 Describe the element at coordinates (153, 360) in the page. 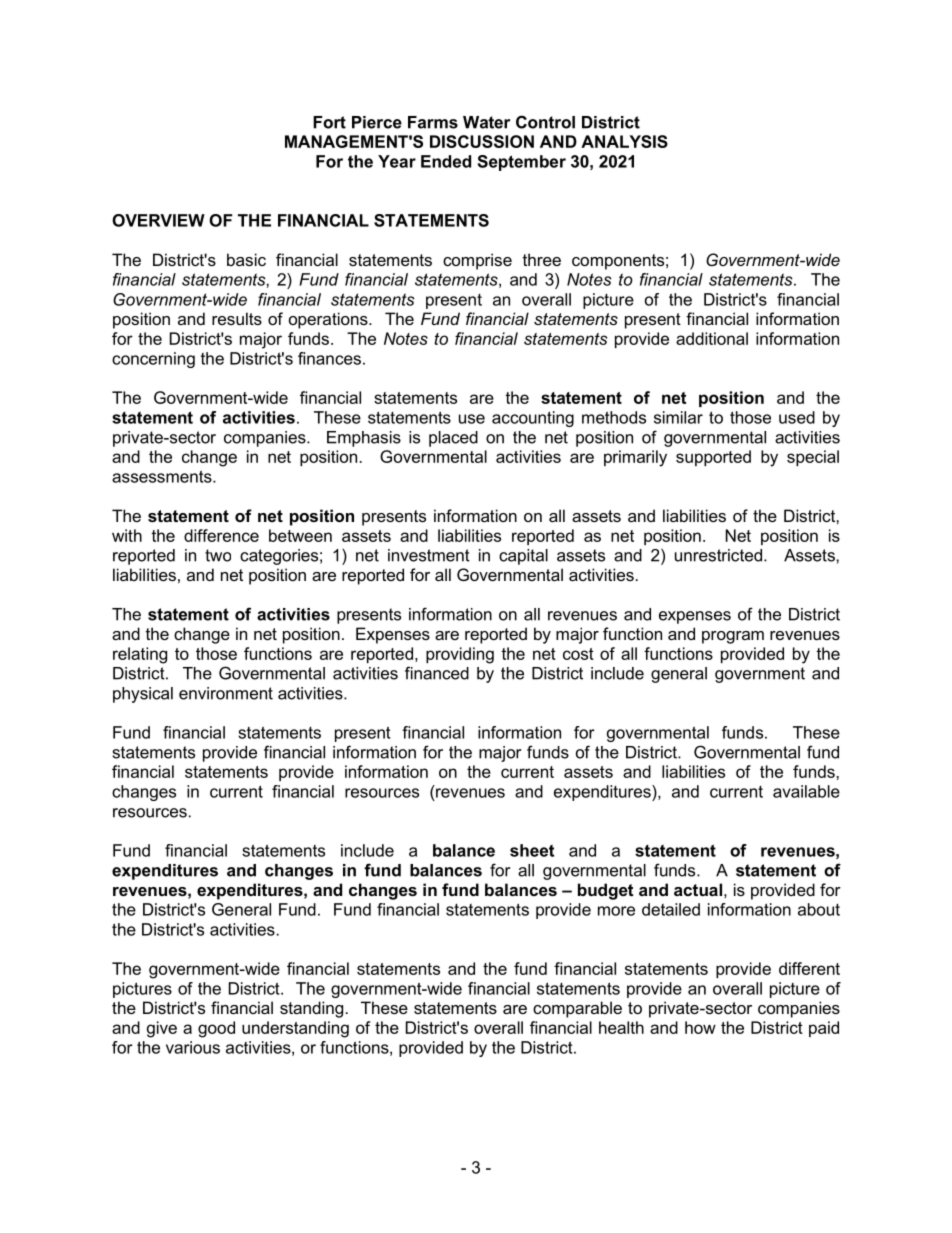

I see `concerning` at that location.
